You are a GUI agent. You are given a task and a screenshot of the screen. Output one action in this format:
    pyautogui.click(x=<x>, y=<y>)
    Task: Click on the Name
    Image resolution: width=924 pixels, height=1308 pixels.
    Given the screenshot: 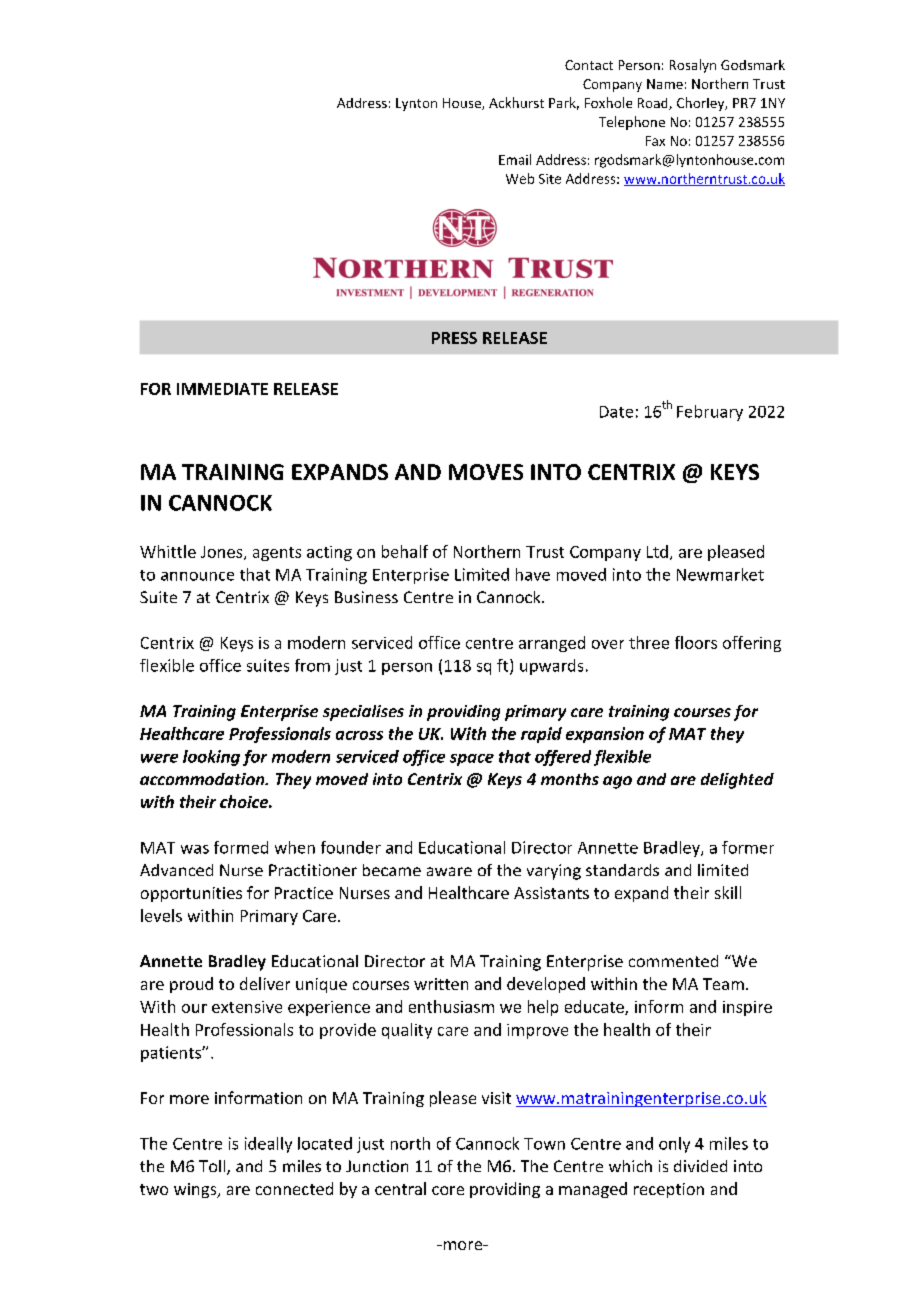 What is the action you would take?
    pyautogui.click(x=665, y=84)
